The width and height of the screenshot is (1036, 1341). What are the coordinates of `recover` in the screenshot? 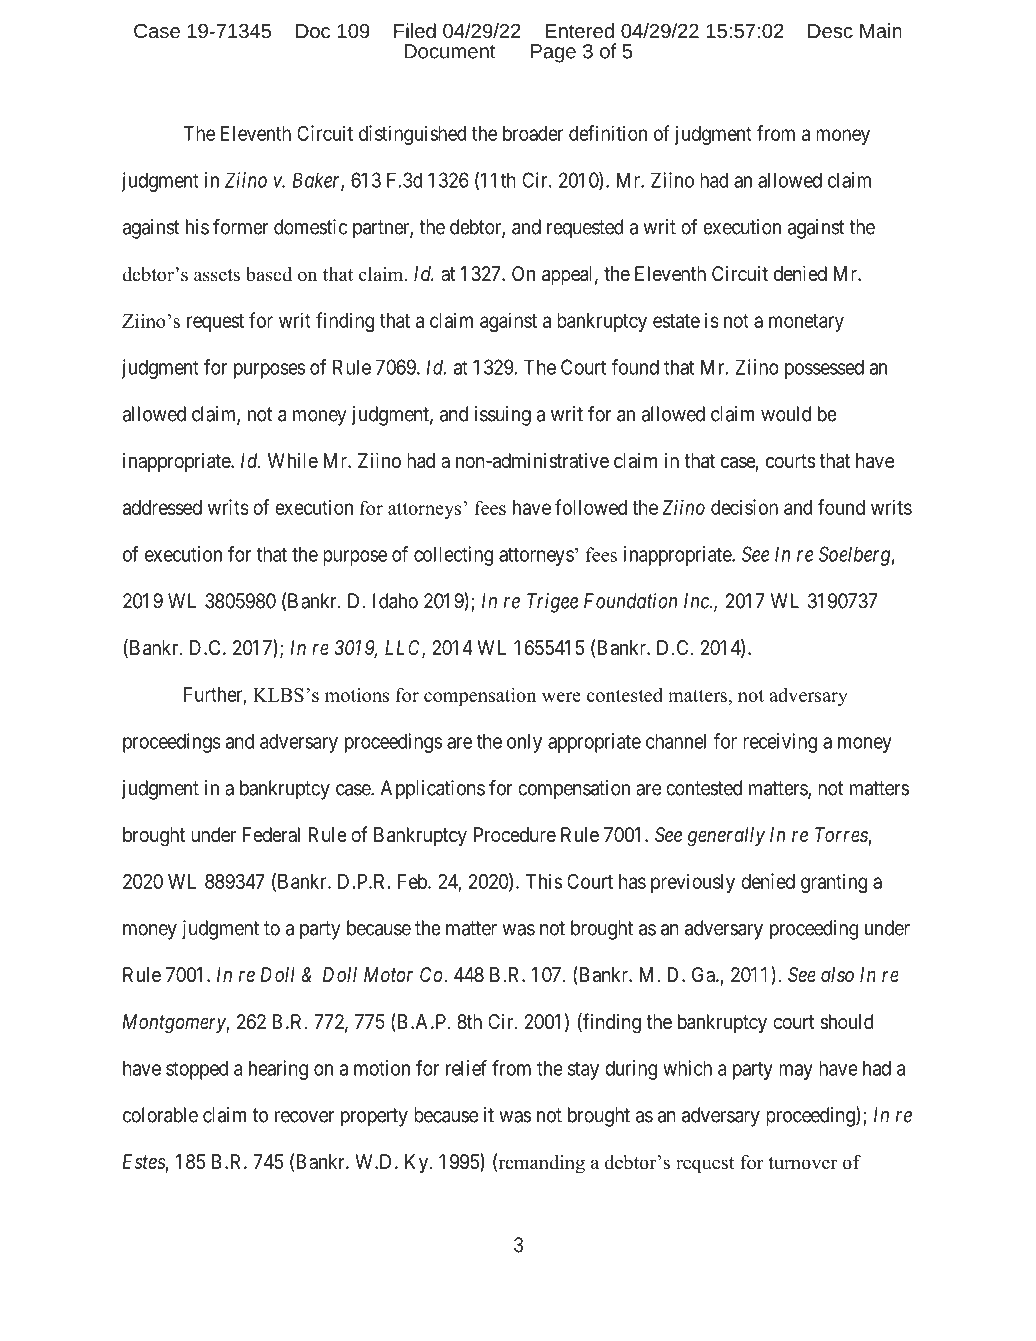 It's located at (304, 1117).
